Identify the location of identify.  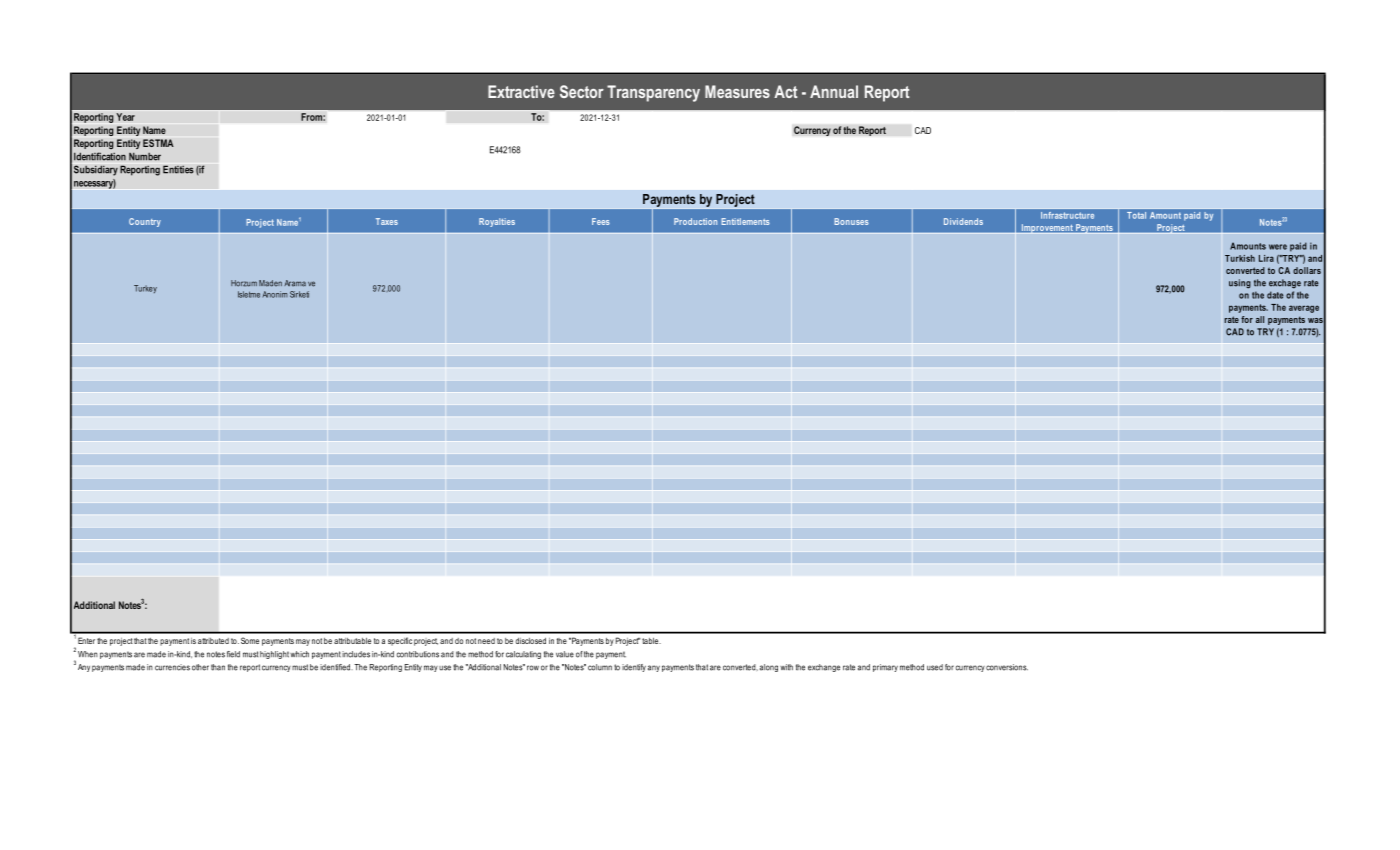
(634, 668).
